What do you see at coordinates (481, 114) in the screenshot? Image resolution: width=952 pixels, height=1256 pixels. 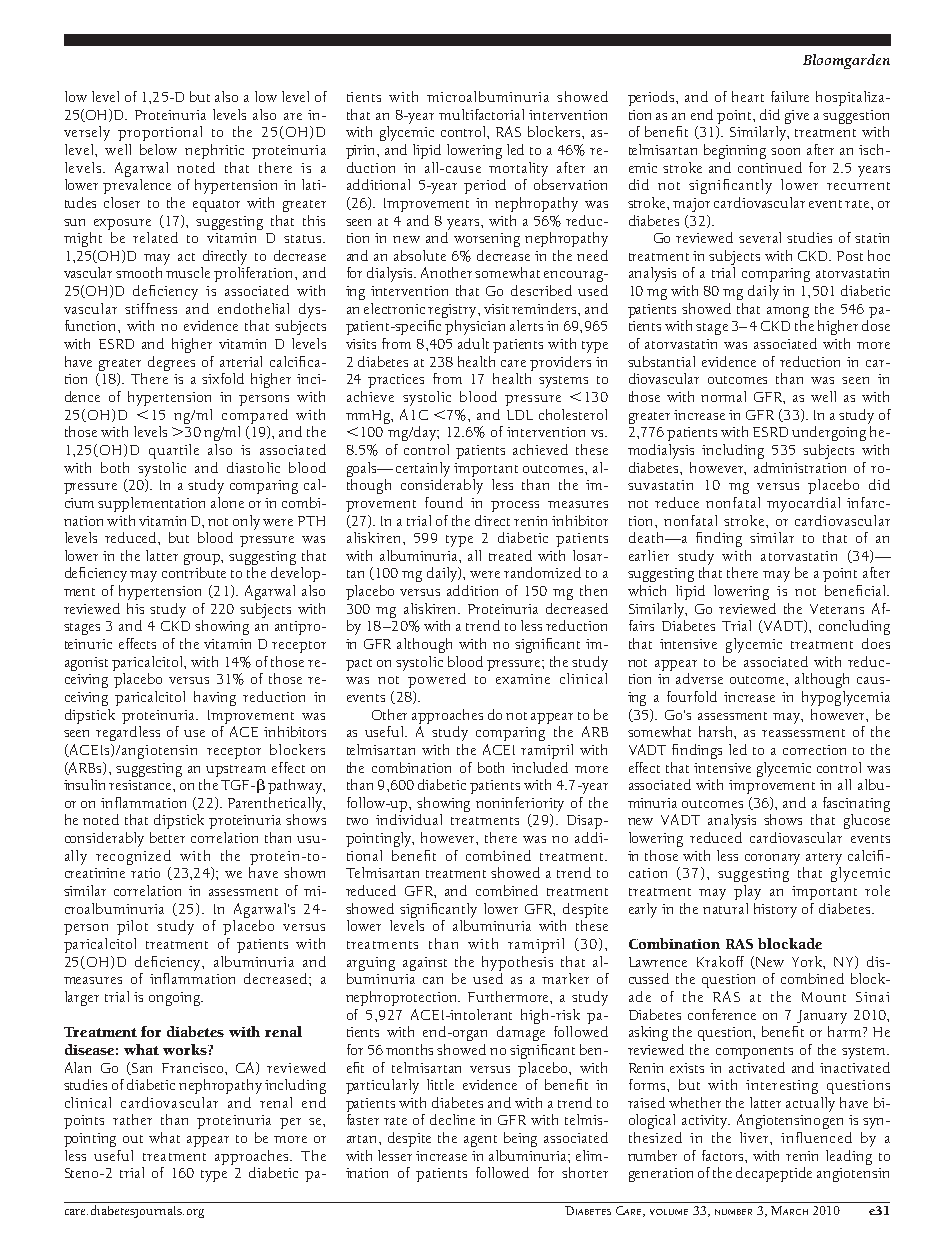 I see `multifactorial` at bounding box center [481, 114].
